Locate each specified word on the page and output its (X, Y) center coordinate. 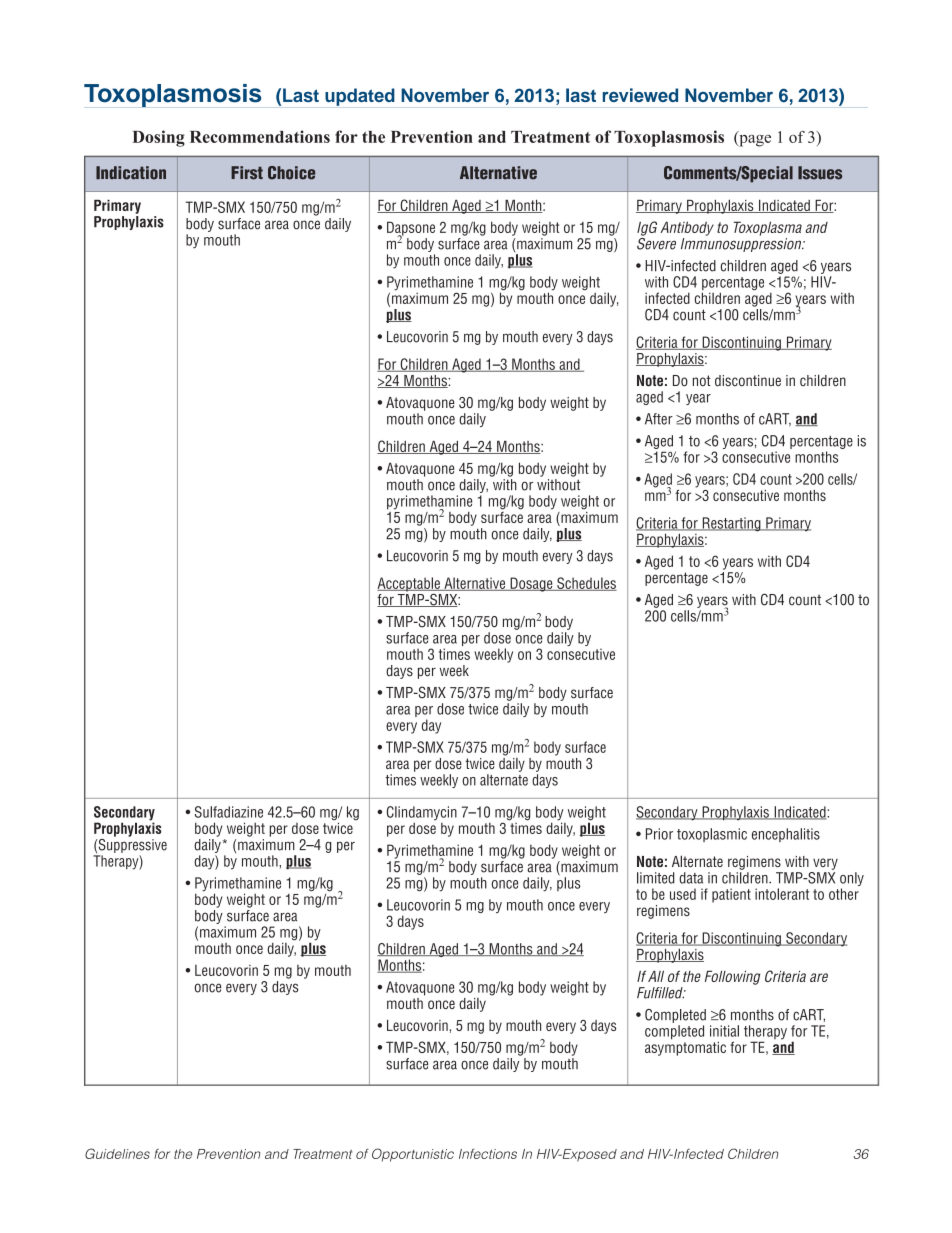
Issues (820, 173)
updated (360, 97)
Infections (488, 1154)
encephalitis (786, 835)
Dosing (158, 138)
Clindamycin (422, 814)
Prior (659, 834)
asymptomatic (685, 1047)
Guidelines (117, 1153)
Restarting (731, 524)
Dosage (531, 584)
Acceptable (409, 585)
